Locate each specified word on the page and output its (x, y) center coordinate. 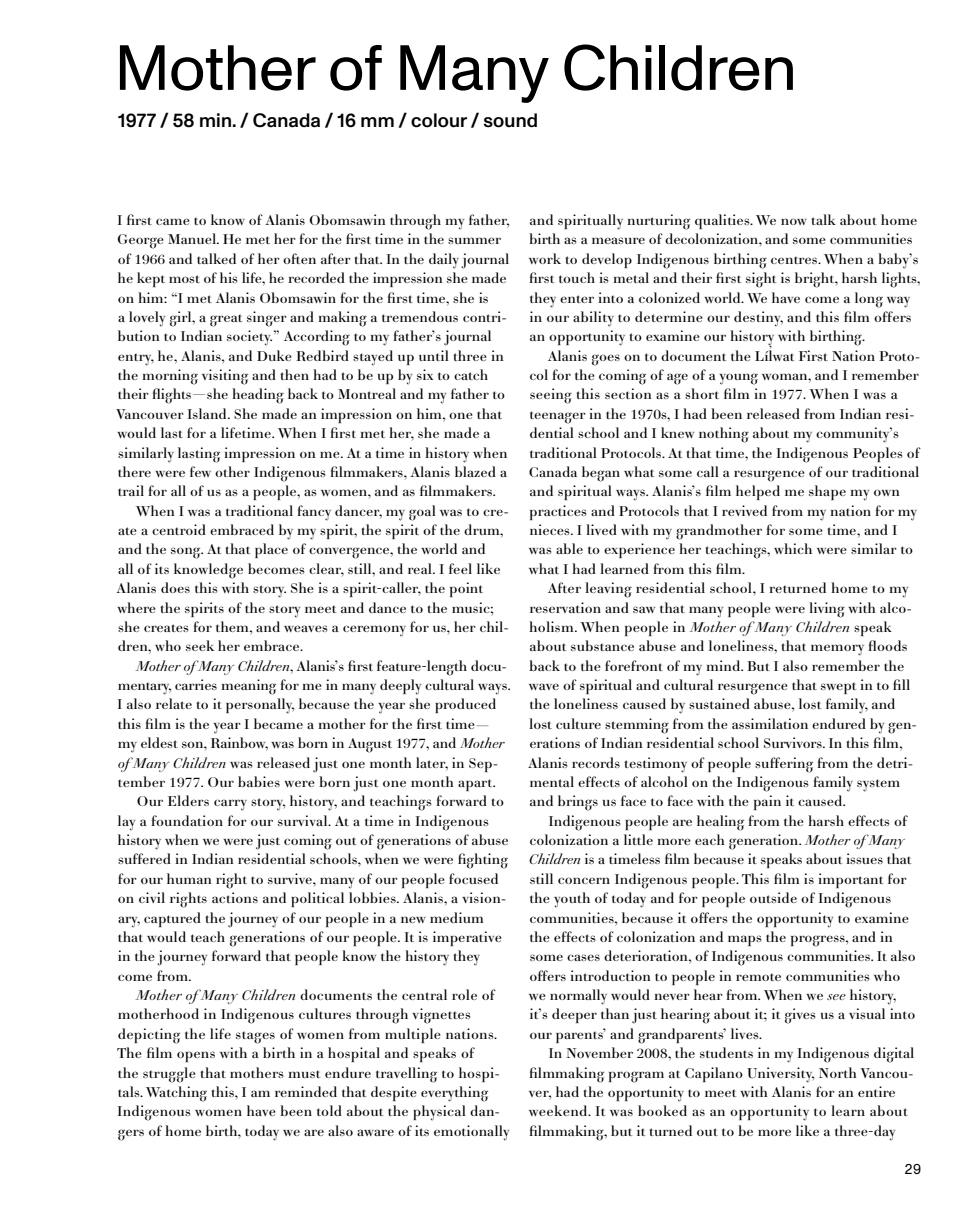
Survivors (794, 742)
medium (456, 917)
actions (235, 897)
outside (773, 897)
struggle (169, 1075)
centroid (179, 529)
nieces (551, 529)
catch (471, 374)
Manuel (193, 238)
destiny (758, 319)
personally (260, 706)
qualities (723, 221)
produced (465, 705)
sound (510, 120)
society (249, 338)
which (793, 548)
